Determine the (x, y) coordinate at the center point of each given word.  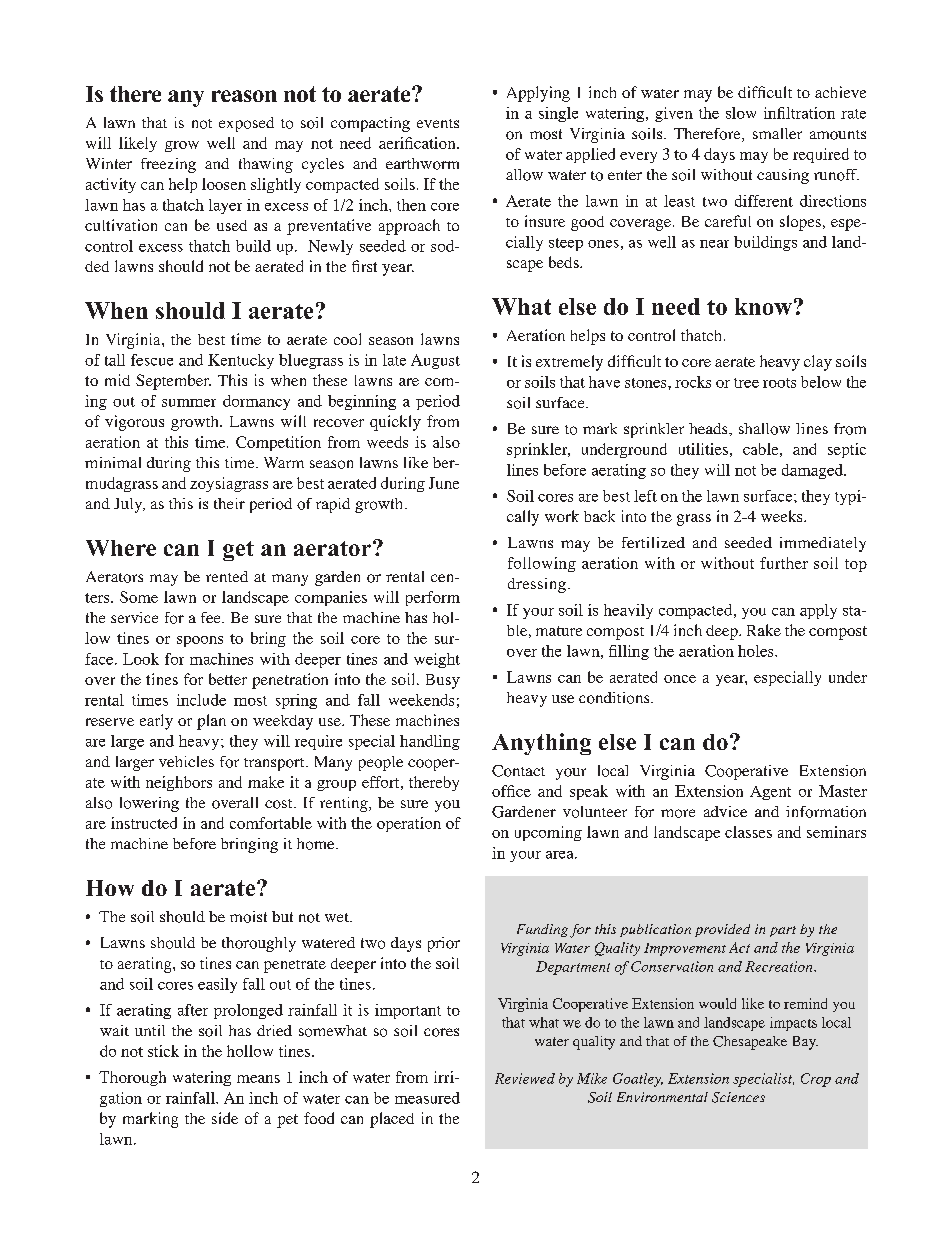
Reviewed (525, 1078)
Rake (764, 630)
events (438, 123)
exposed (246, 124)
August (435, 361)
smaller (777, 133)
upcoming (548, 833)
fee (212, 617)
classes (748, 832)
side (225, 1118)
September (173, 382)
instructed (144, 823)
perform (433, 598)
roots (779, 383)
